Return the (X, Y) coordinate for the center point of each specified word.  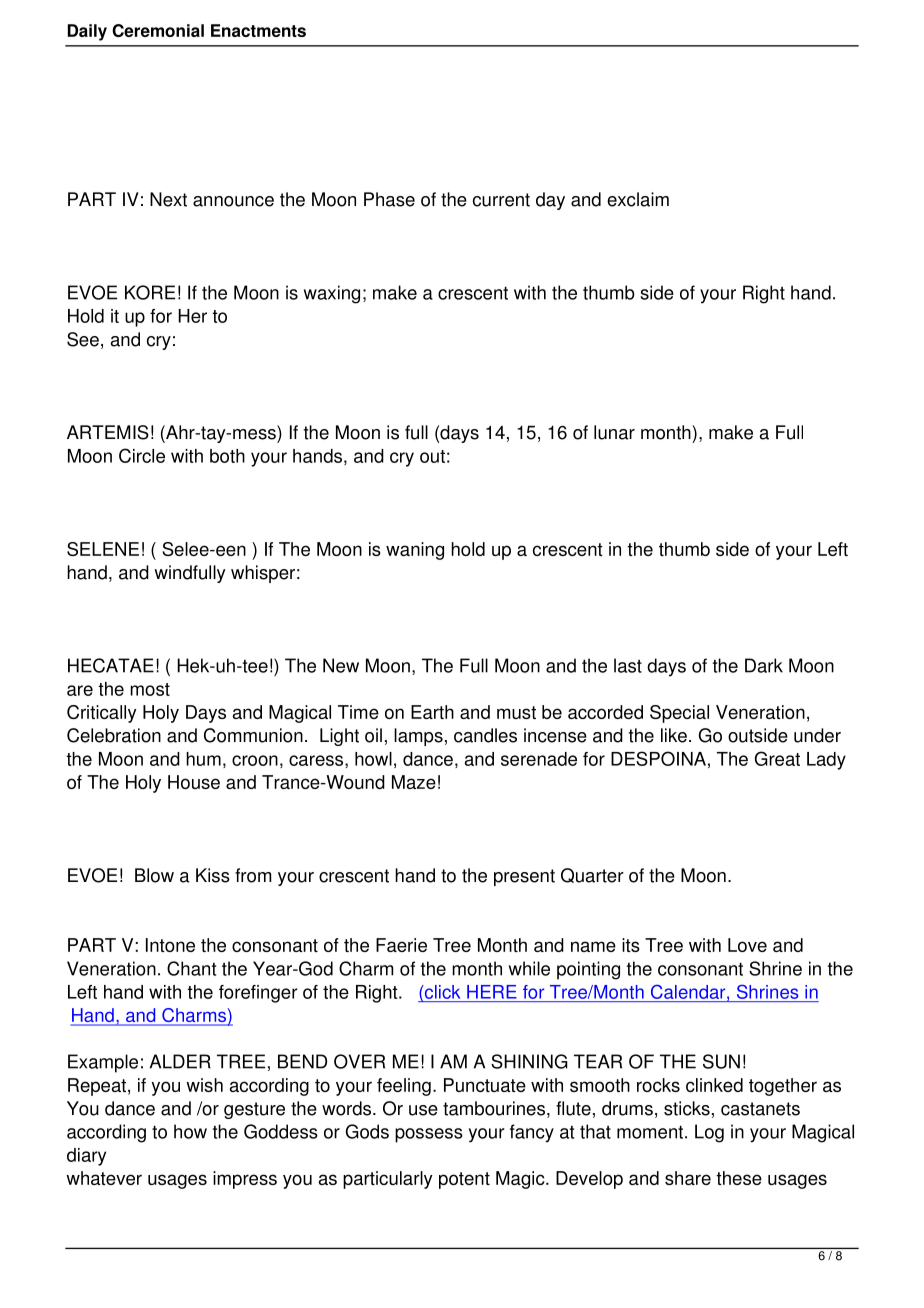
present (524, 877)
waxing (332, 294)
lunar (614, 432)
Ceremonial (158, 30)
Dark (764, 665)
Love (747, 945)
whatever (104, 1178)
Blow (154, 875)
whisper (263, 574)
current (501, 200)
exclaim (638, 199)
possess (429, 1135)
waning (415, 551)
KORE (150, 292)
